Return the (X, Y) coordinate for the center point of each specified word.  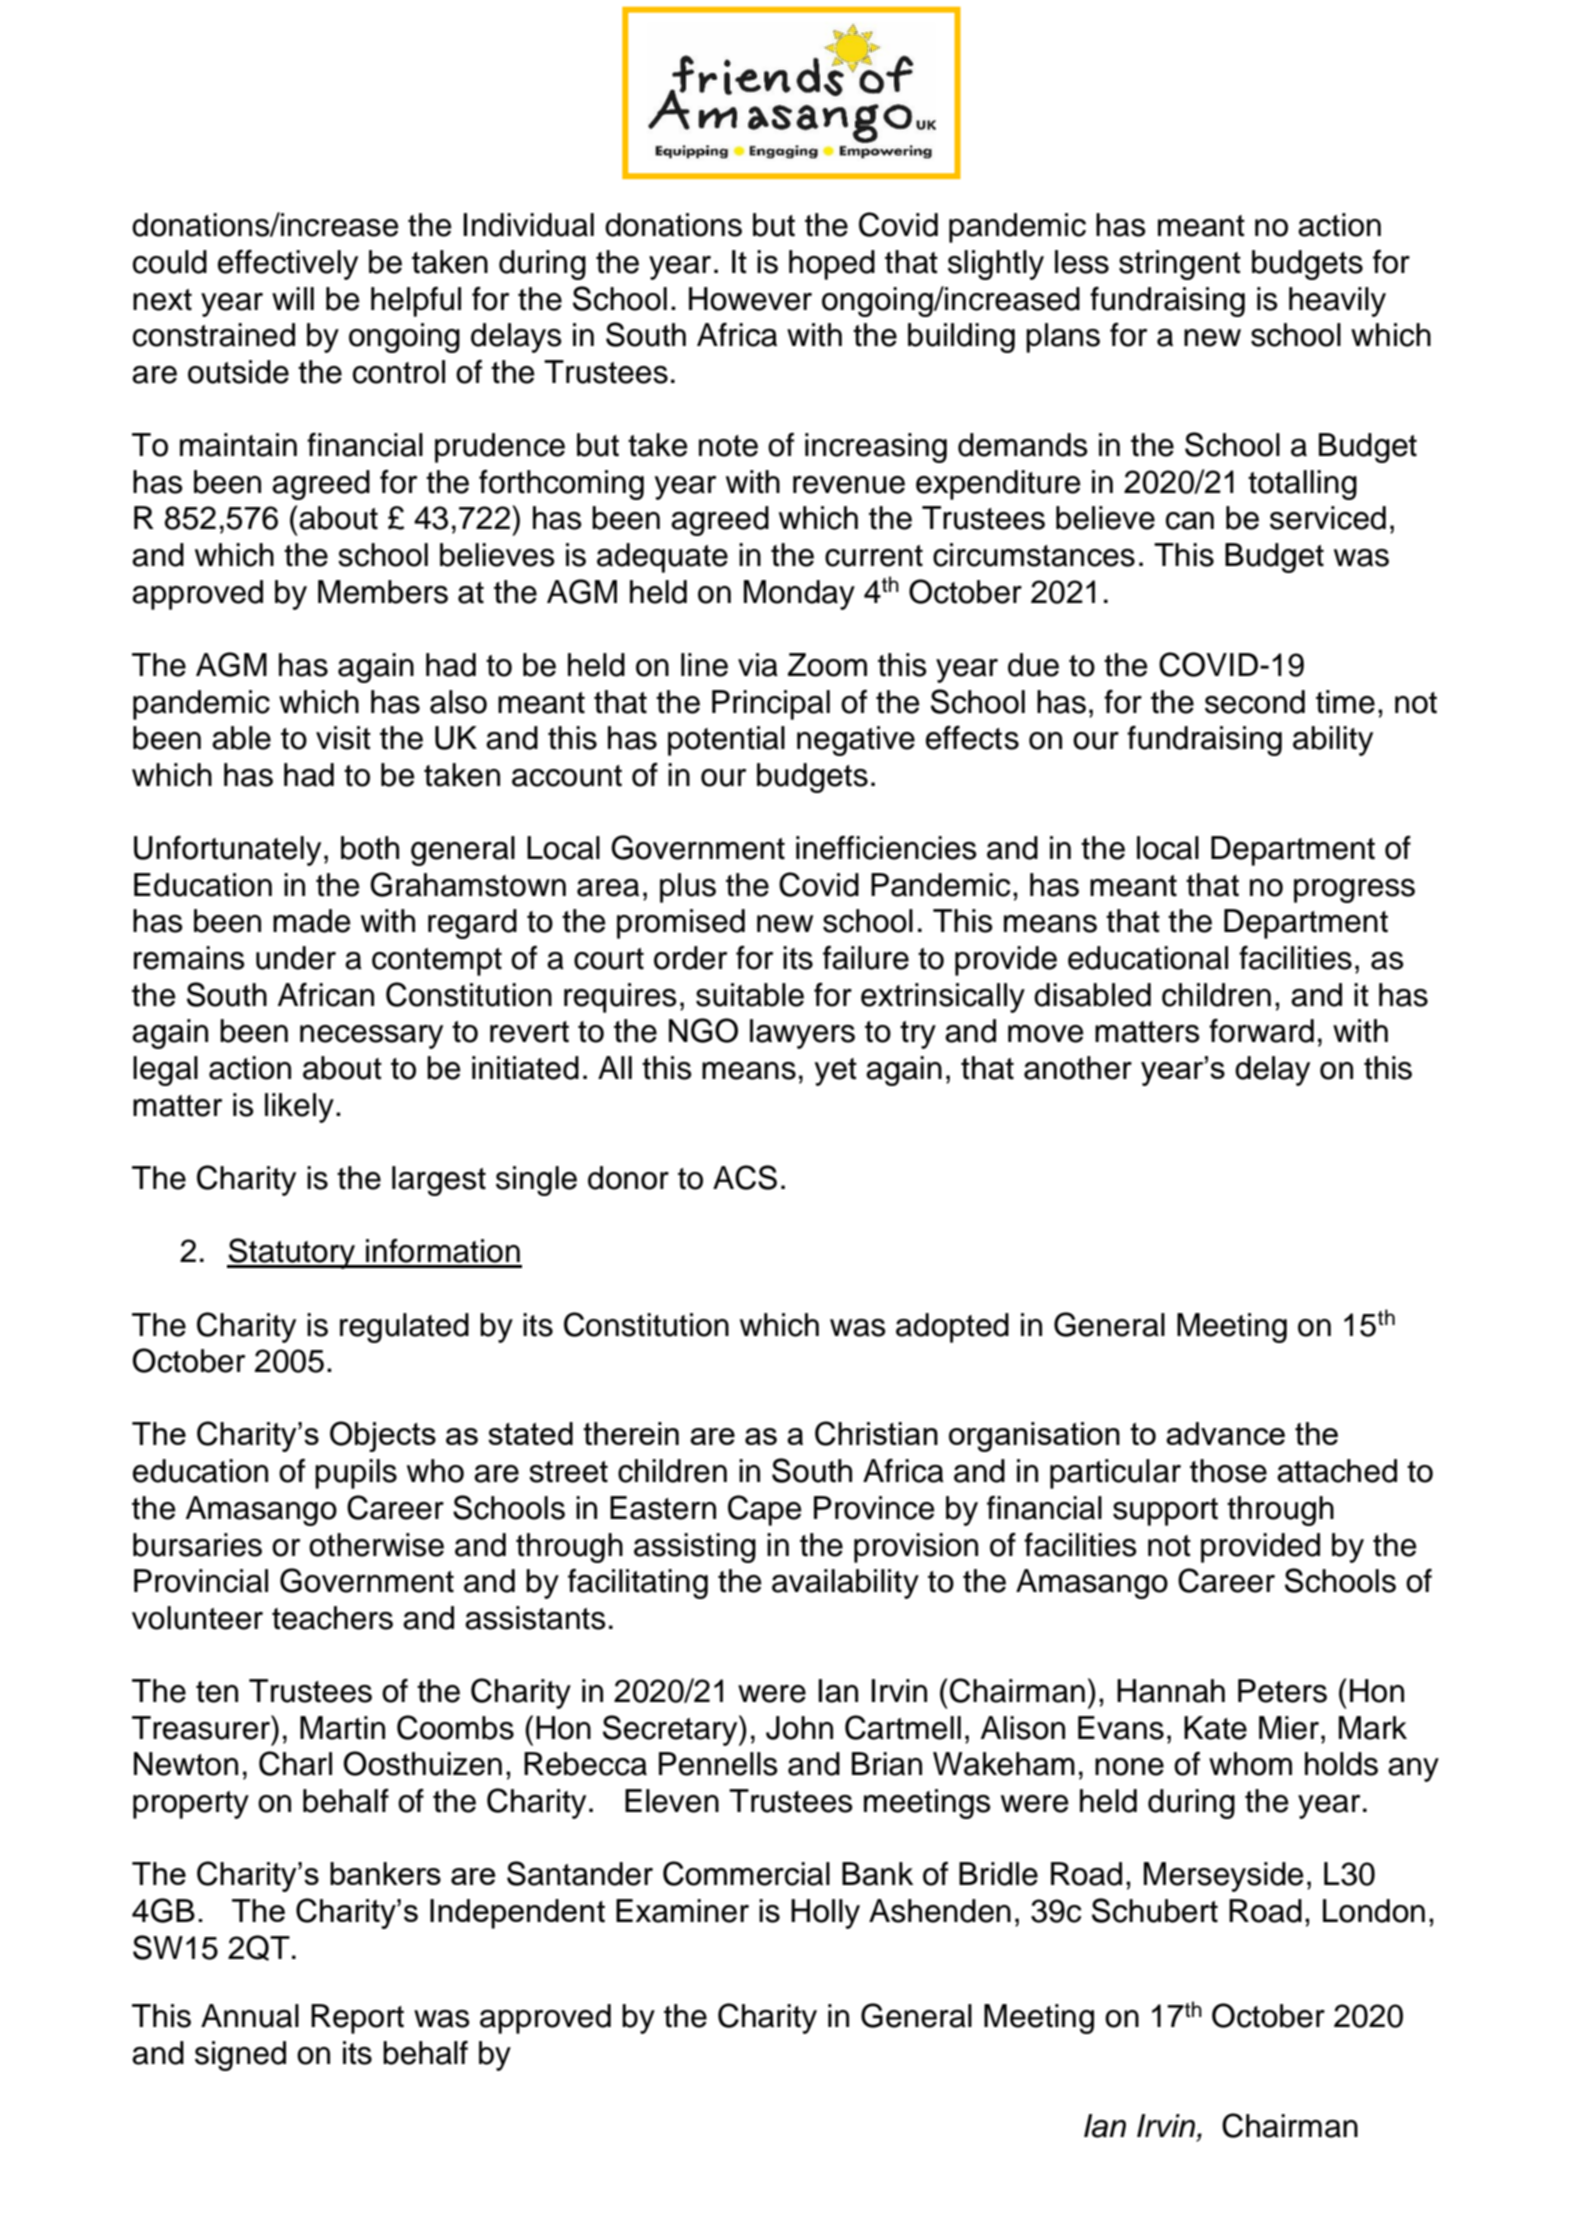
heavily (1337, 302)
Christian (876, 1433)
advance (1225, 1433)
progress (1354, 891)
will (293, 298)
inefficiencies (886, 847)
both (370, 848)
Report (357, 2019)
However (750, 299)
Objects (383, 1436)
